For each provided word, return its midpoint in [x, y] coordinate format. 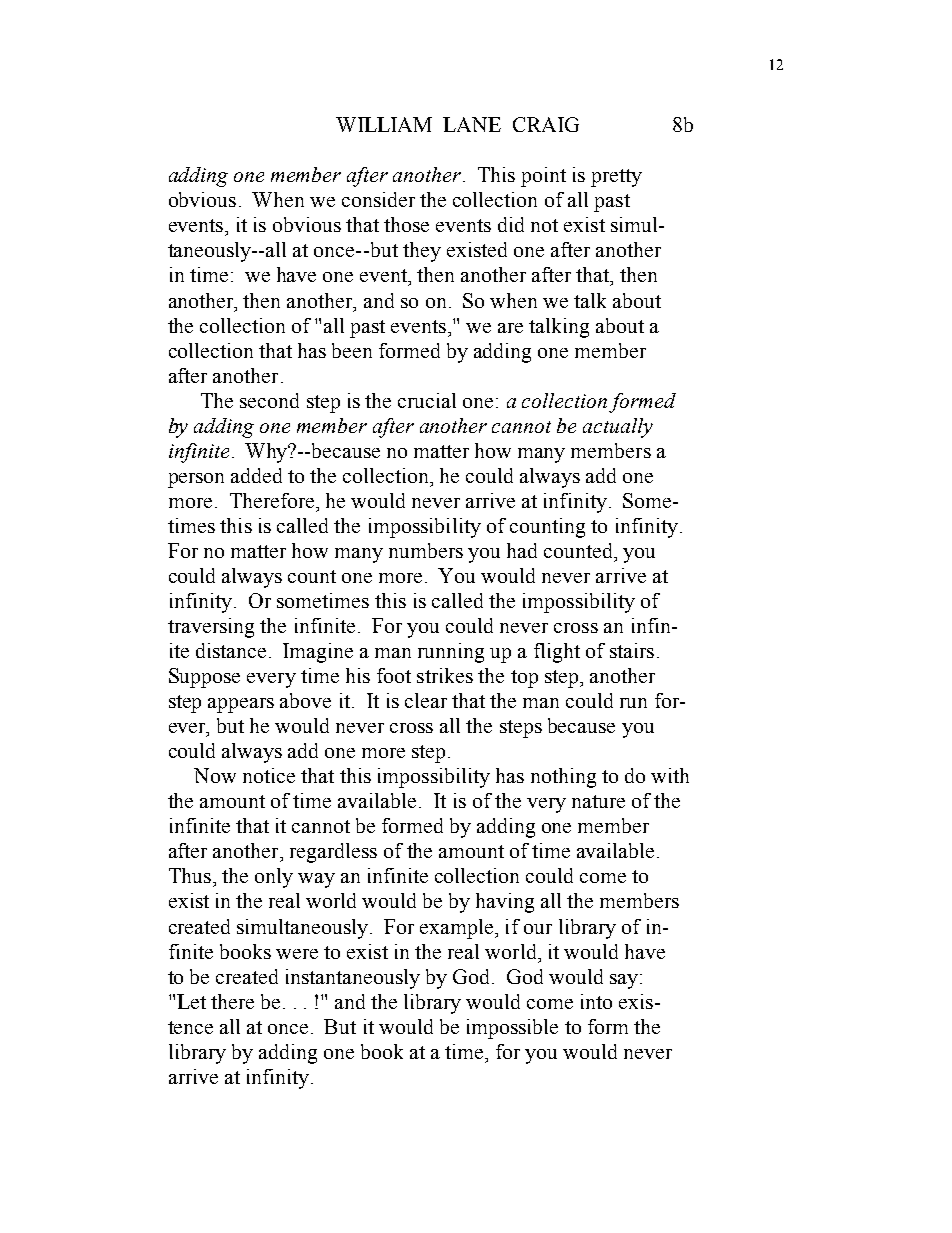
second [269, 400]
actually [618, 428]
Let [191, 1001]
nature [598, 801]
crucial [427, 400]
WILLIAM [384, 124]
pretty [616, 178]
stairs [632, 650]
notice [269, 775]
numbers [426, 550]
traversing [211, 628]
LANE [472, 124]
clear [426, 700]
